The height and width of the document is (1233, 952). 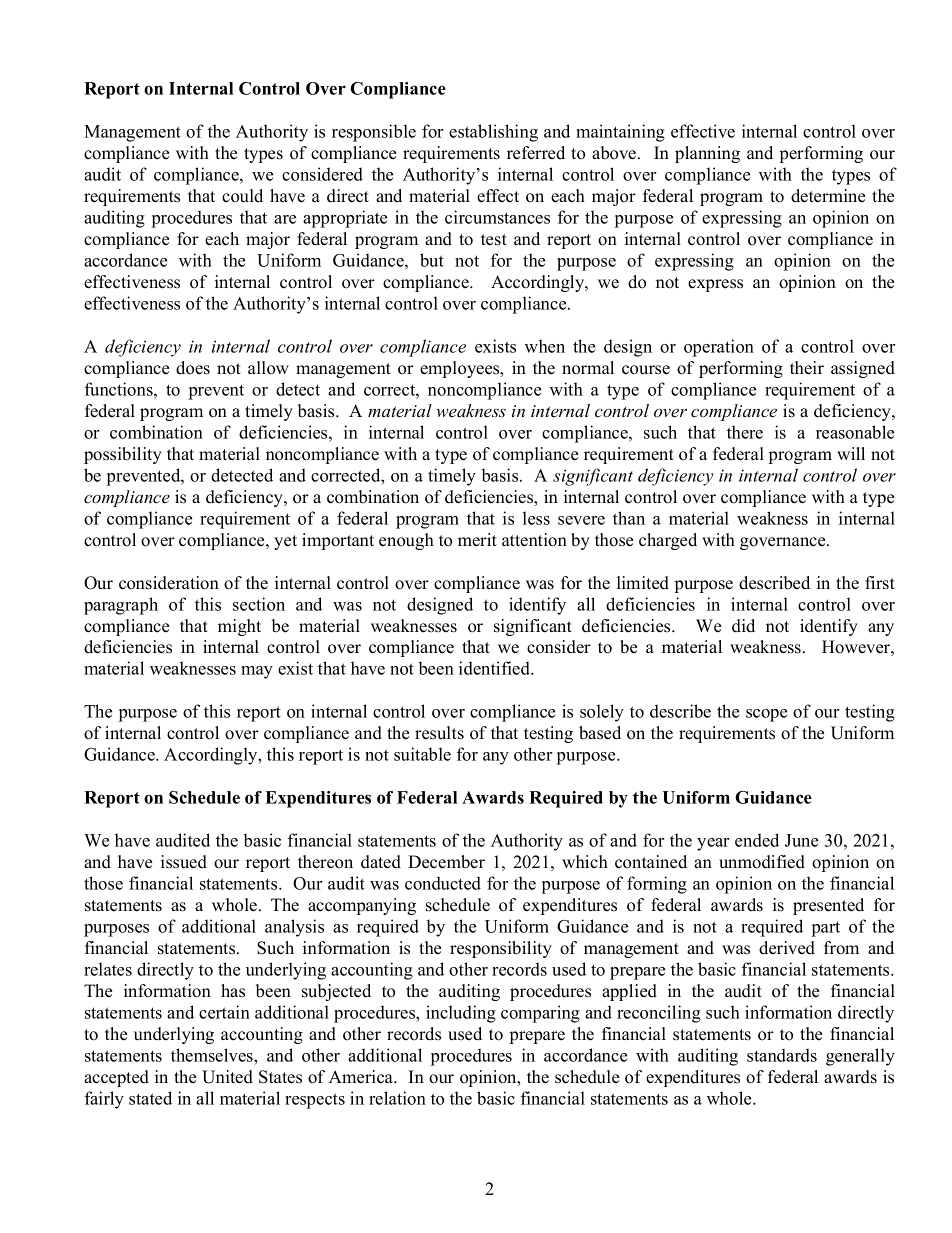 What do you see at coordinates (123, 455) in the document?
I see `possibility` at bounding box center [123, 455].
